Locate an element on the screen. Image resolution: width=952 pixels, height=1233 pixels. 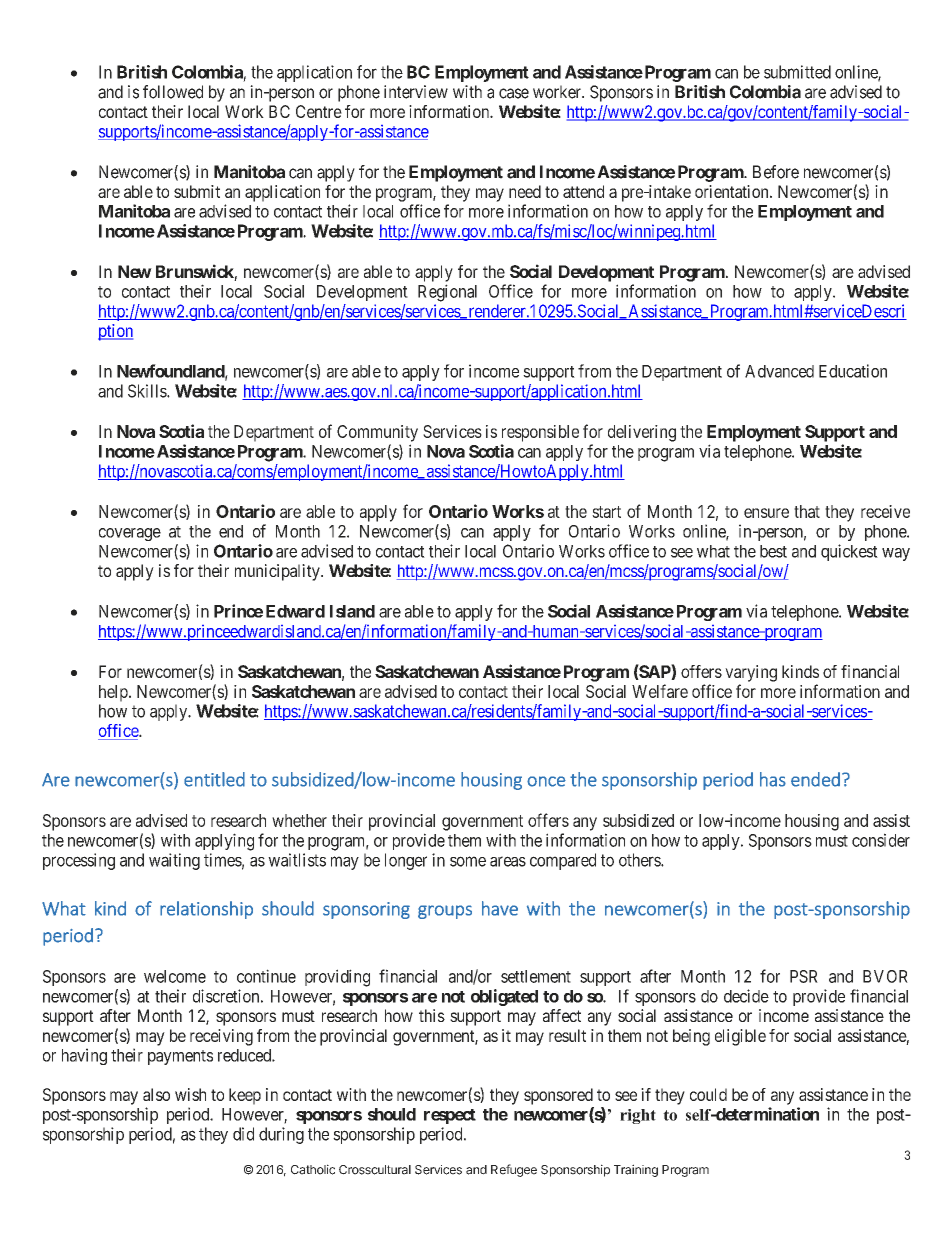
case is located at coordinates (514, 93).
